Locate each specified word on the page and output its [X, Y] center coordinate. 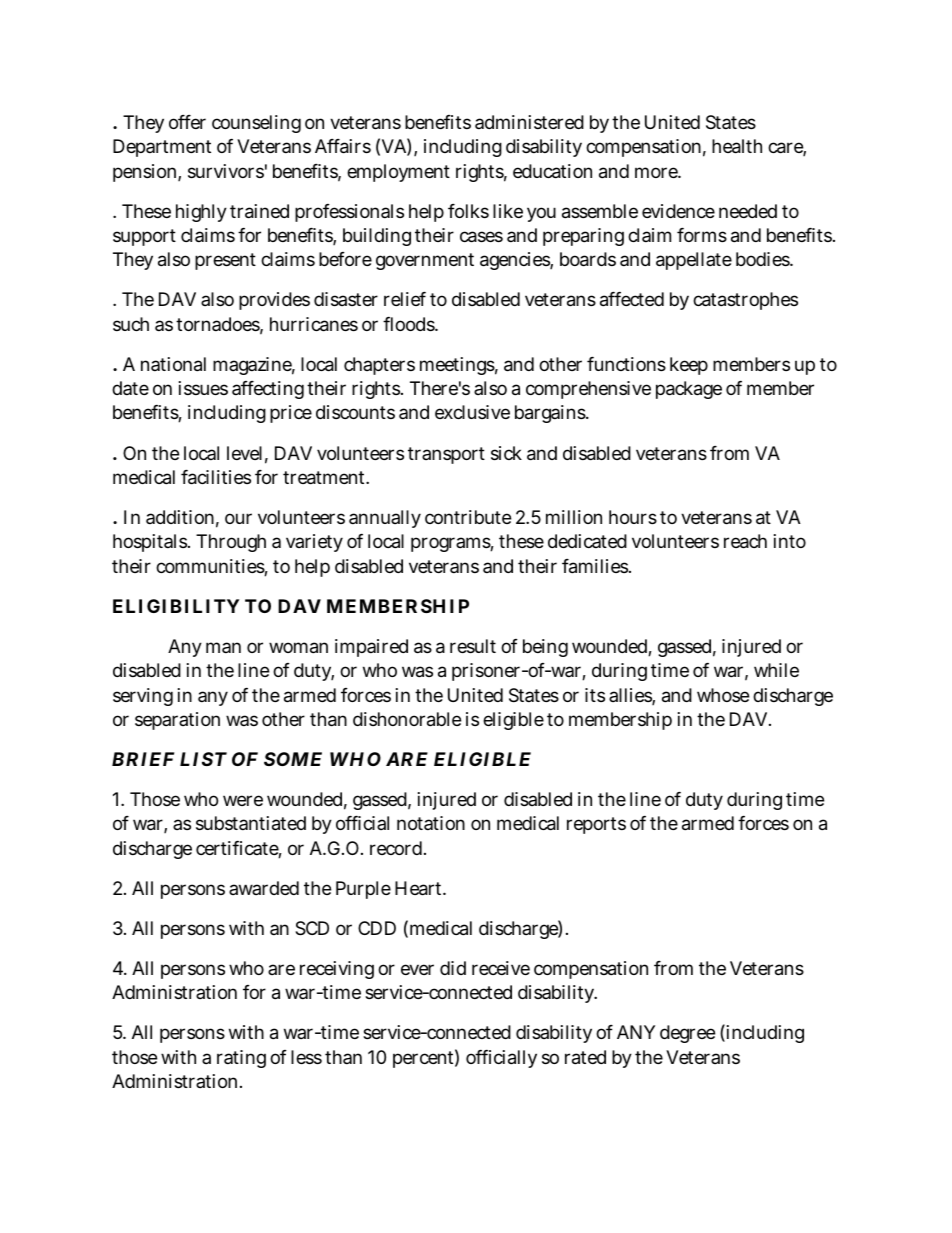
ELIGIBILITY [176, 606]
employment [398, 173]
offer [187, 122]
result [473, 646]
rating [241, 1059]
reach [745, 541]
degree [687, 1034]
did [453, 968]
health [737, 146]
